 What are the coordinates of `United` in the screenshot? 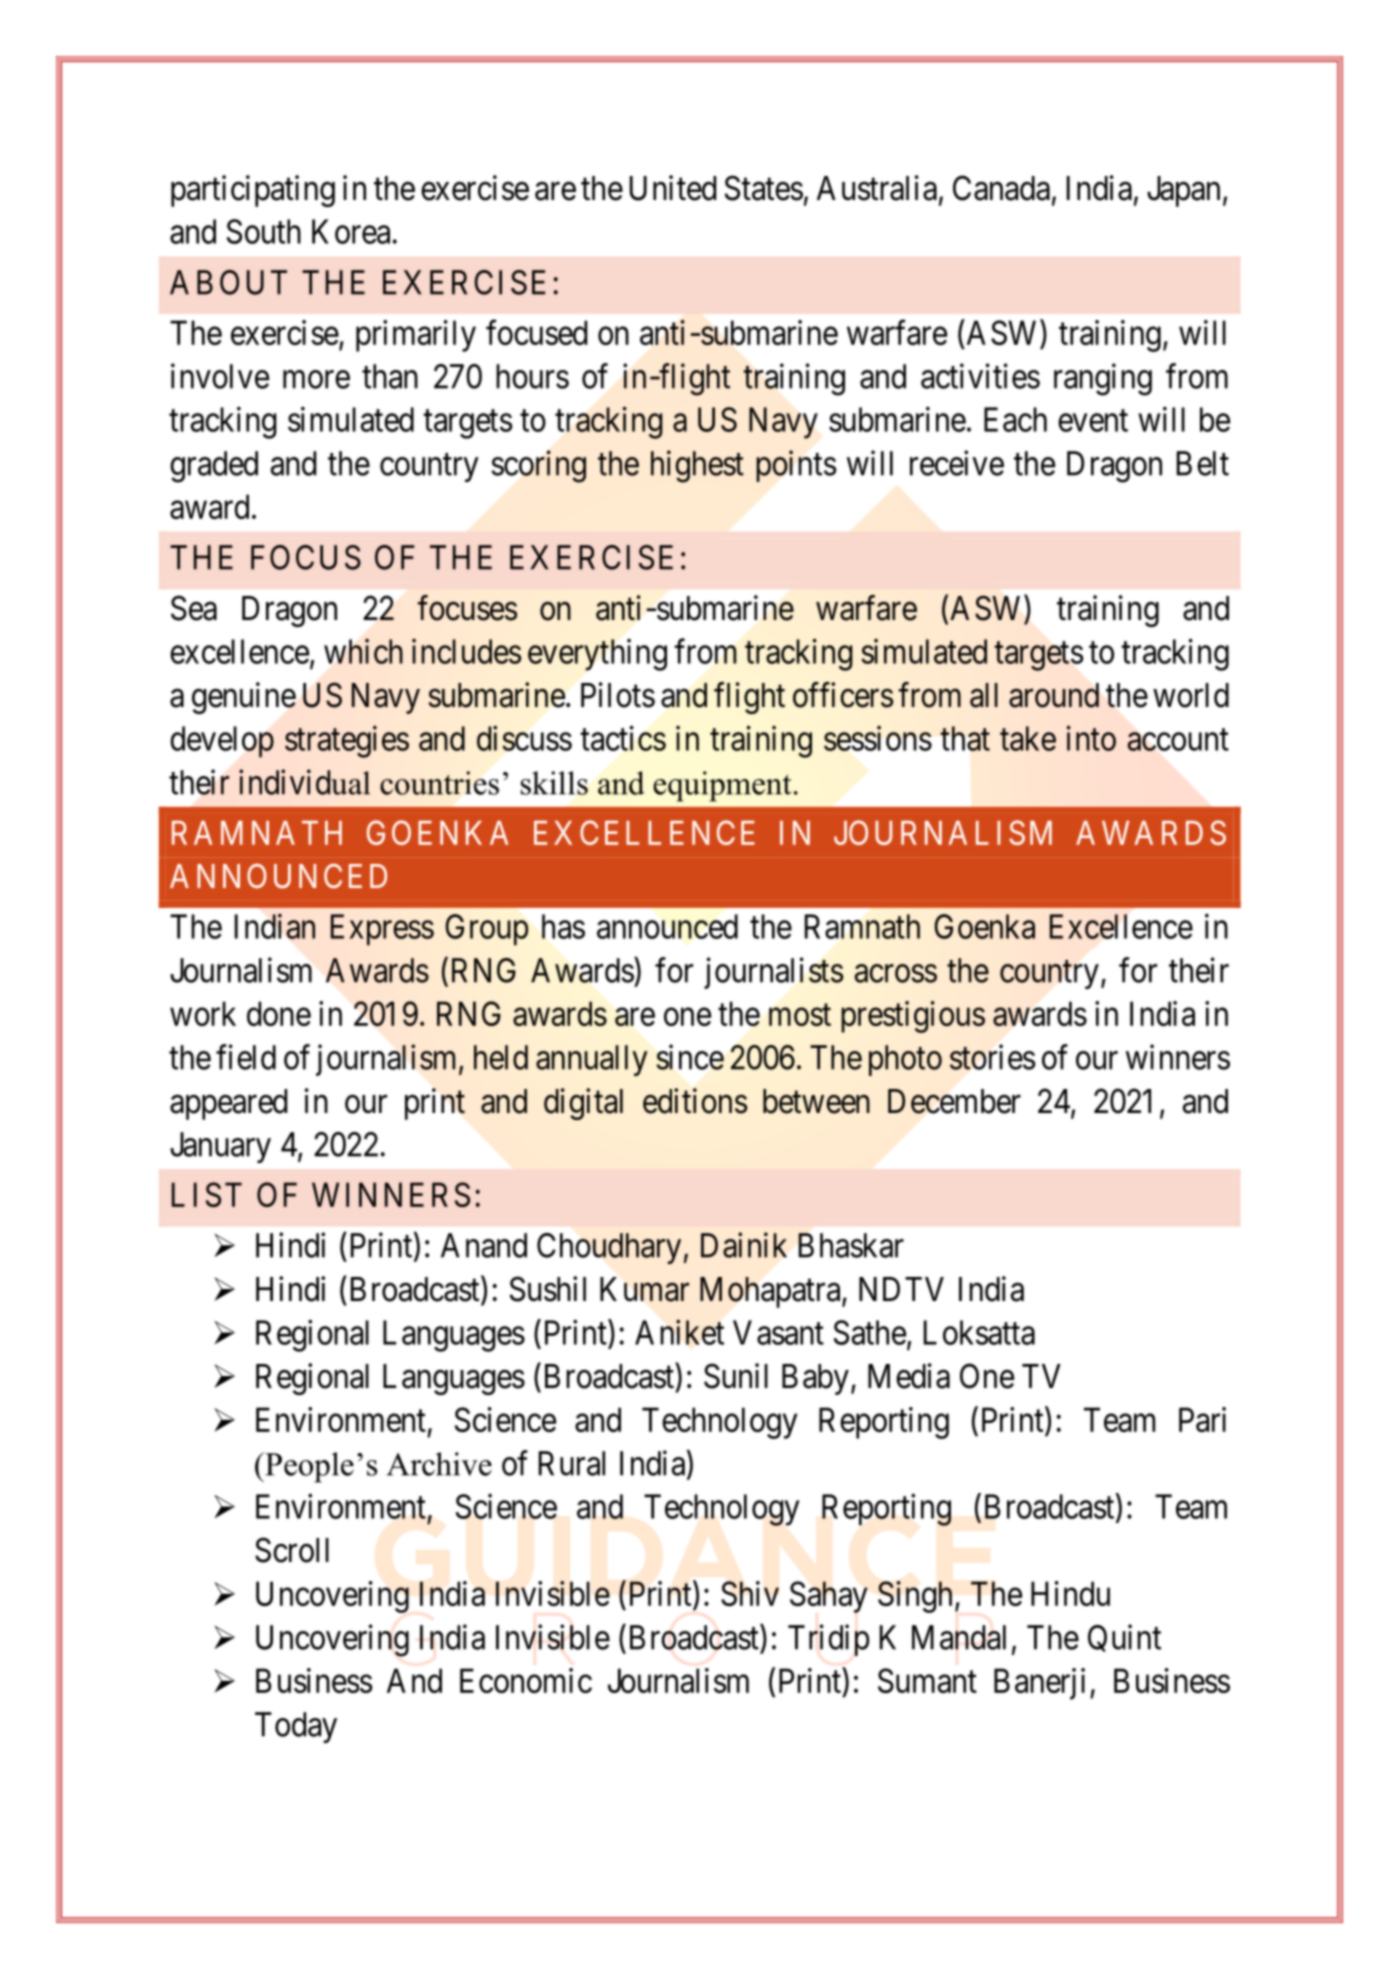 It's located at (673, 188).
